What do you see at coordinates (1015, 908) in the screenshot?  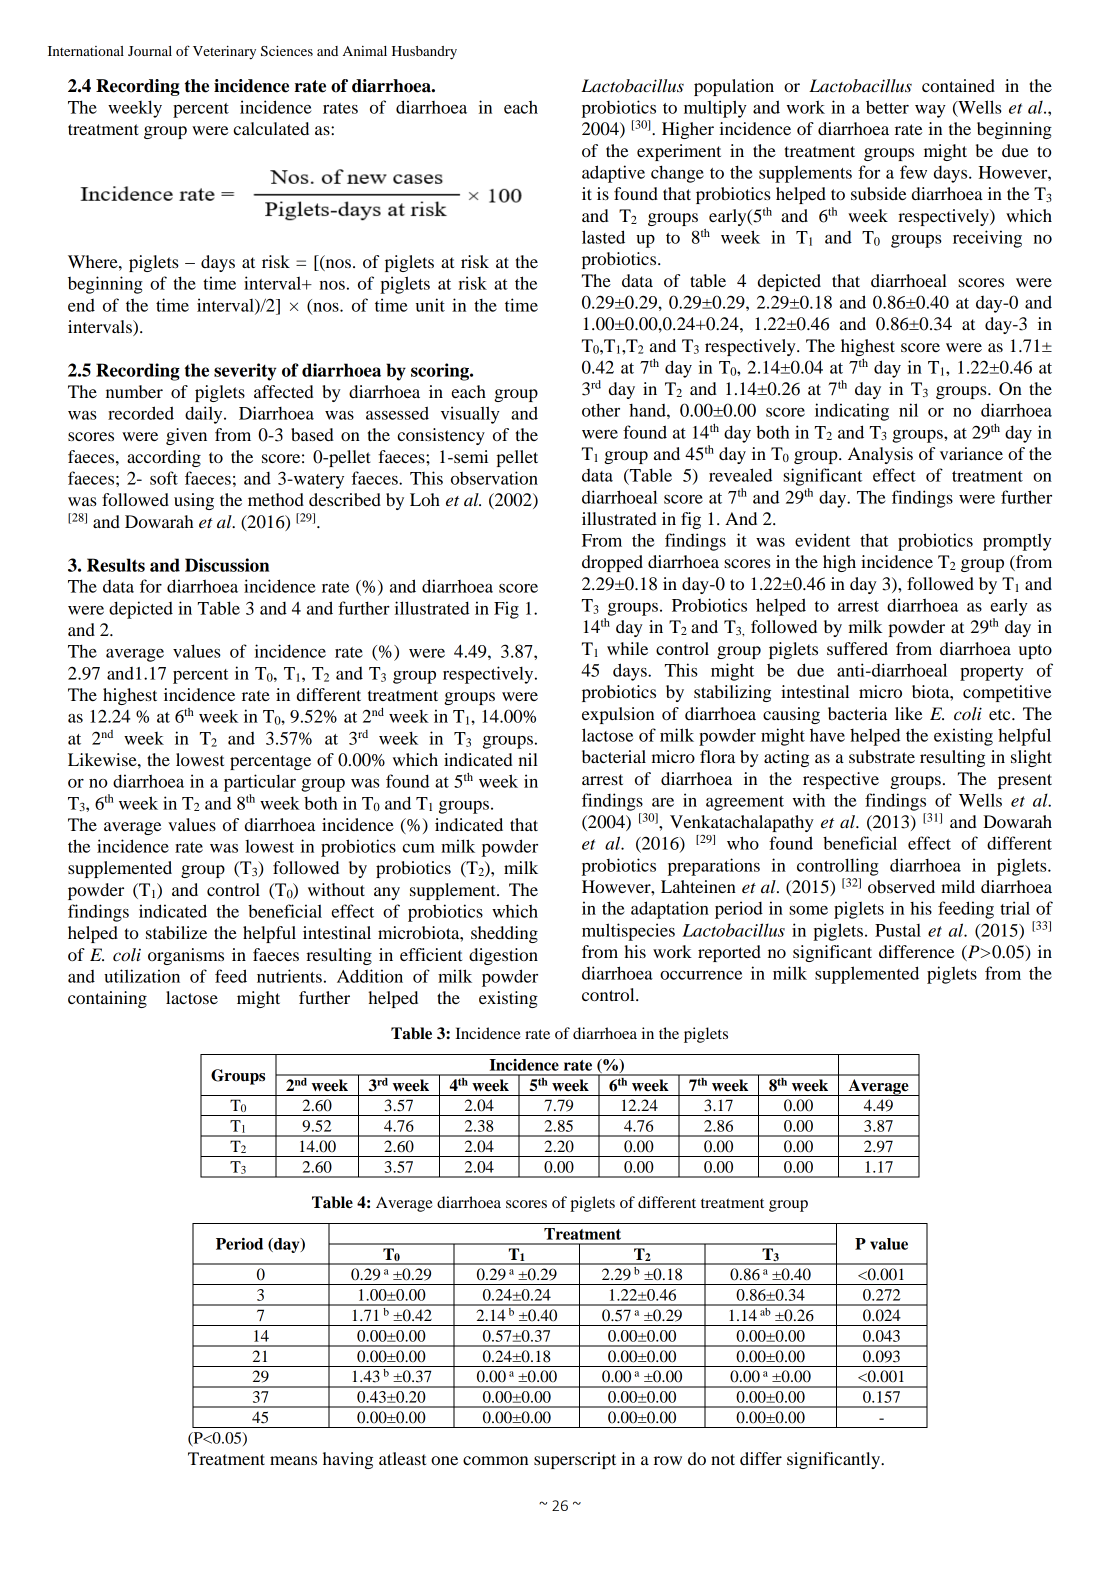 I see `trial` at bounding box center [1015, 908].
